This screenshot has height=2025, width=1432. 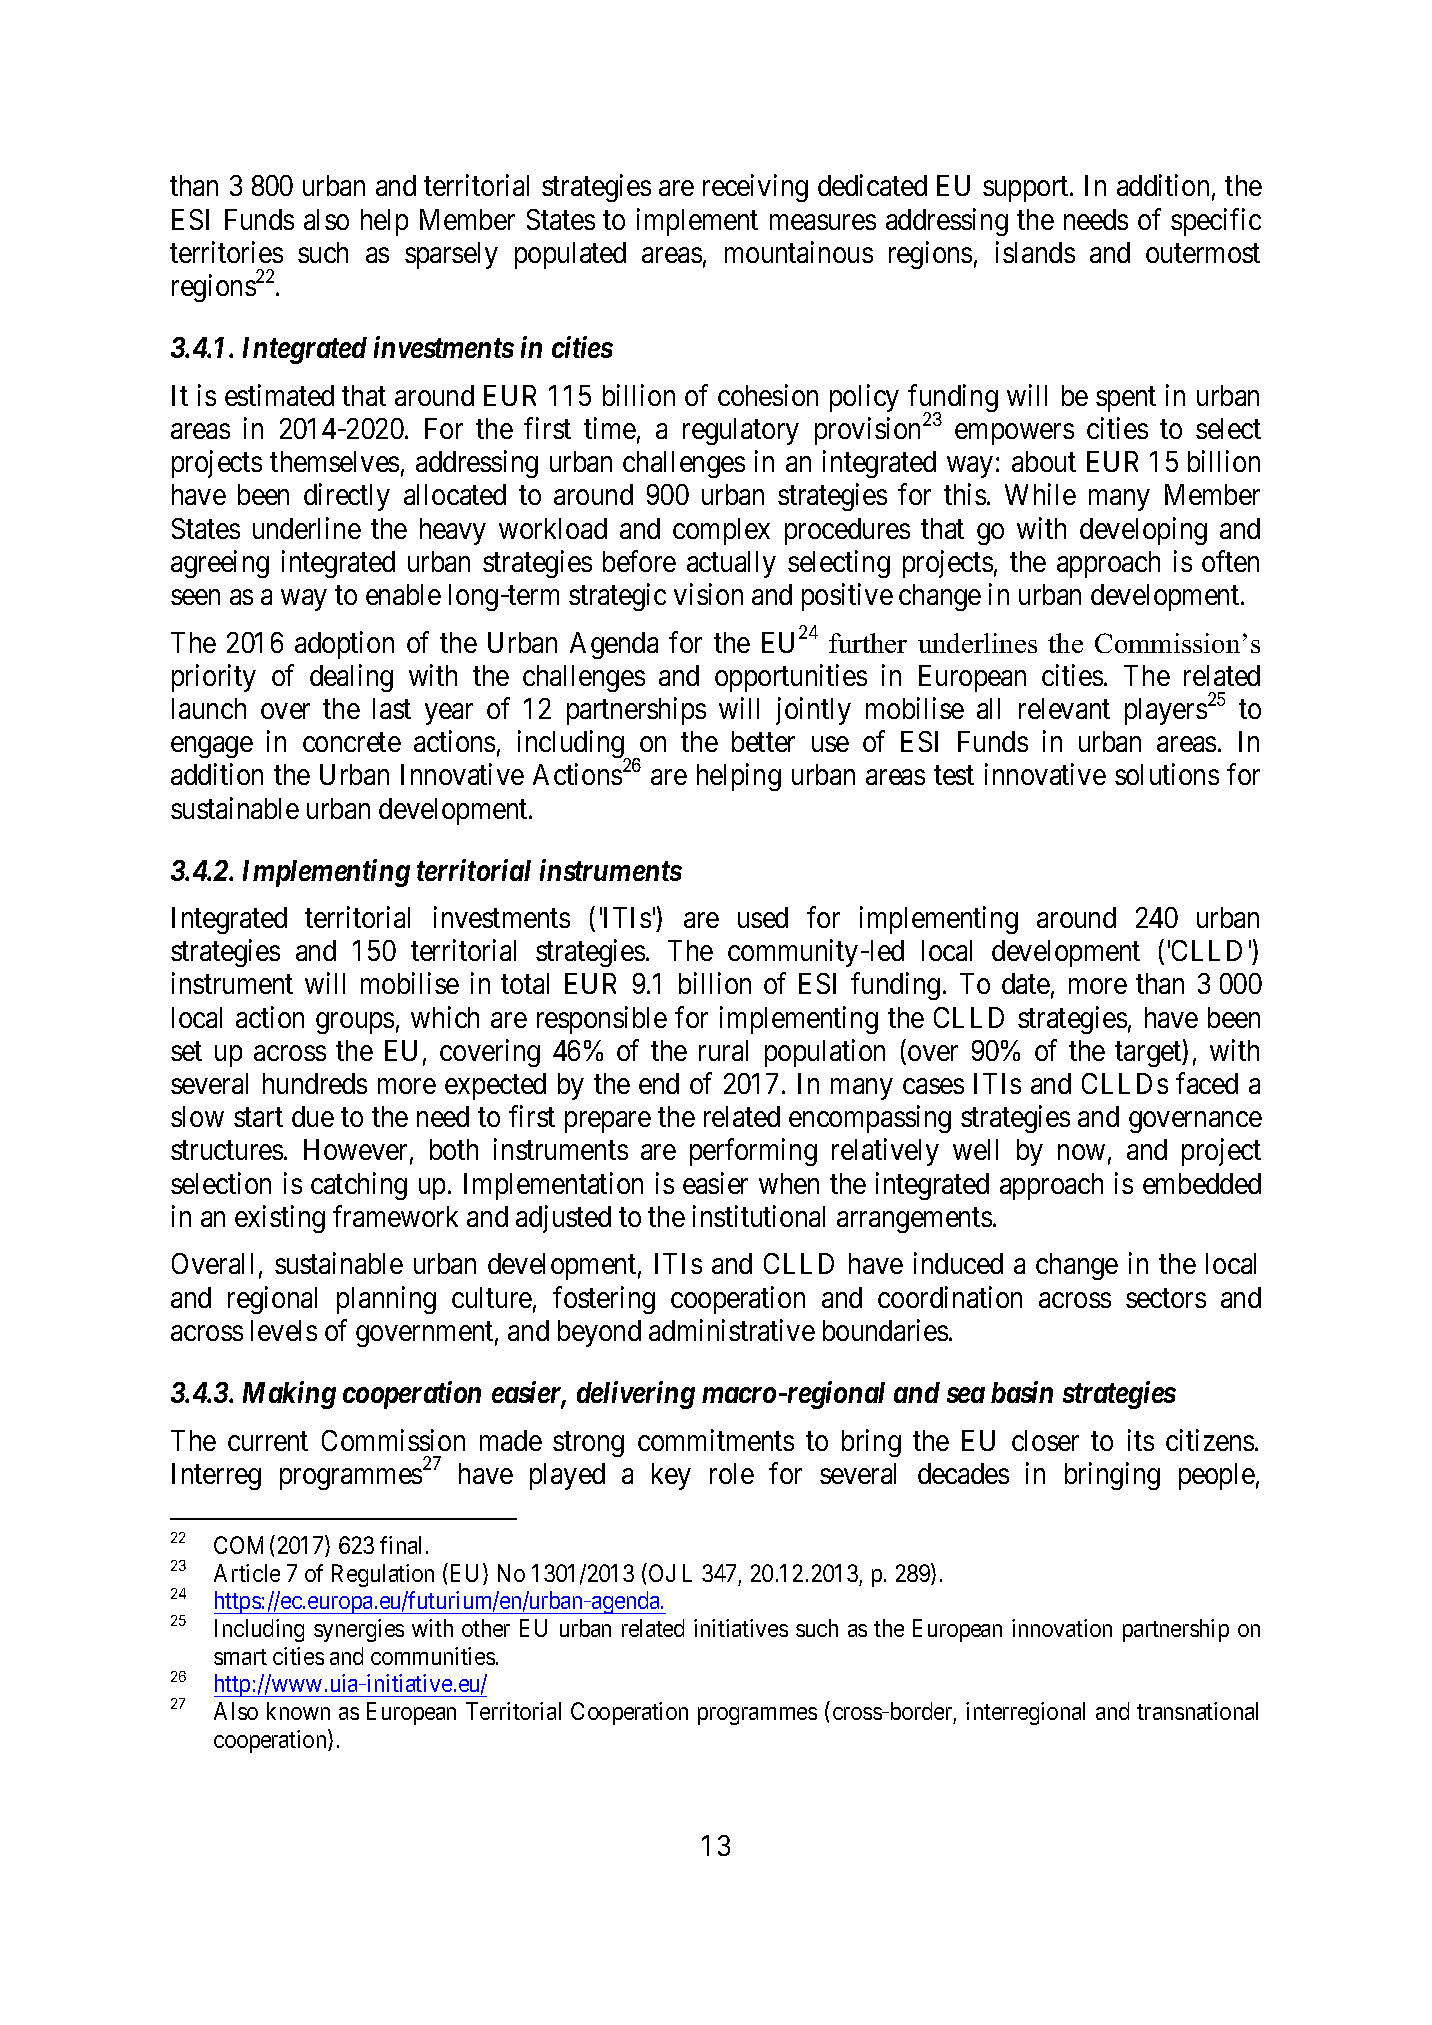 I want to click on territories, so click(x=226, y=252).
